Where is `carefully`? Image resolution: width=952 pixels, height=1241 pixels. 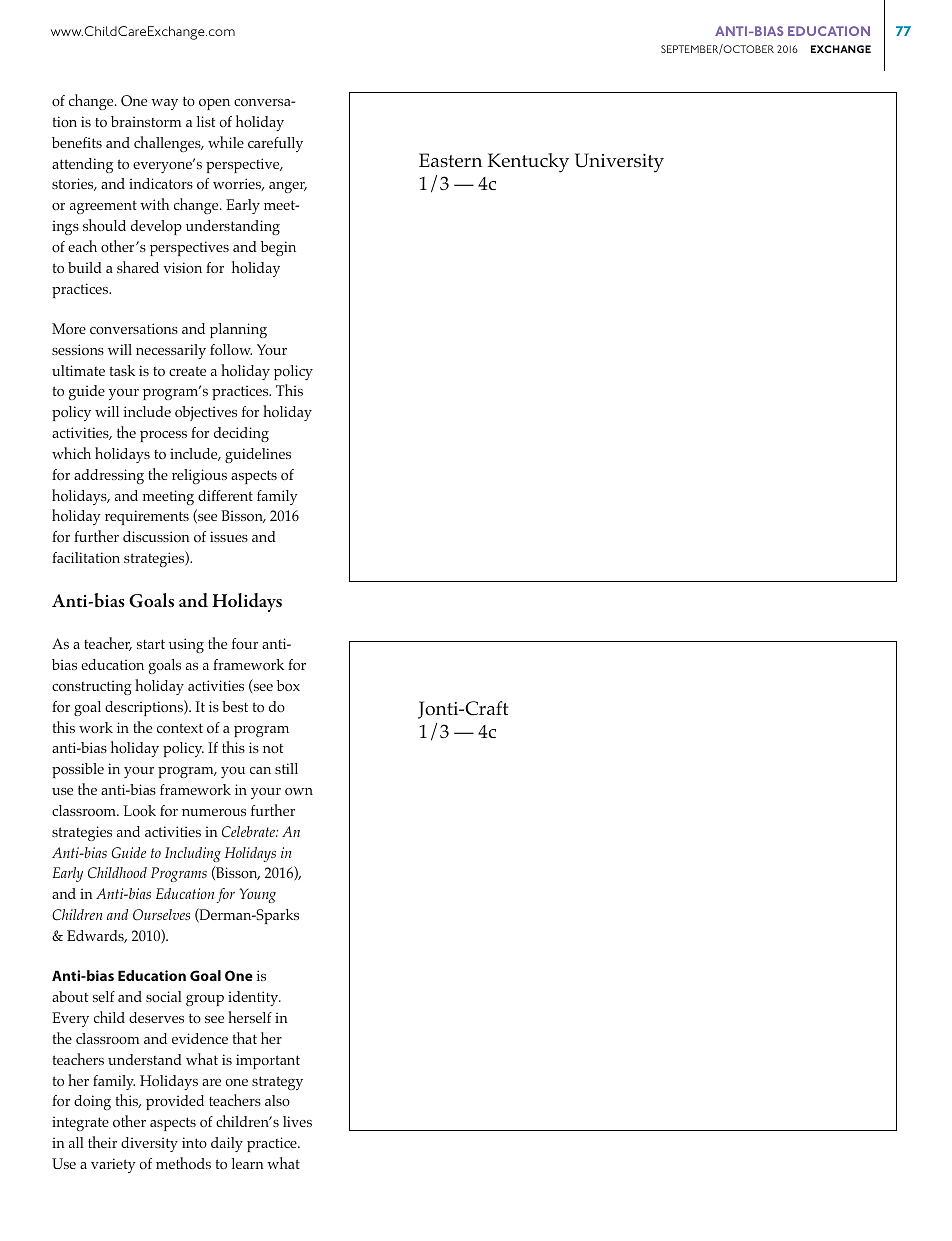
carefully is located at coordinates (275, 144).
